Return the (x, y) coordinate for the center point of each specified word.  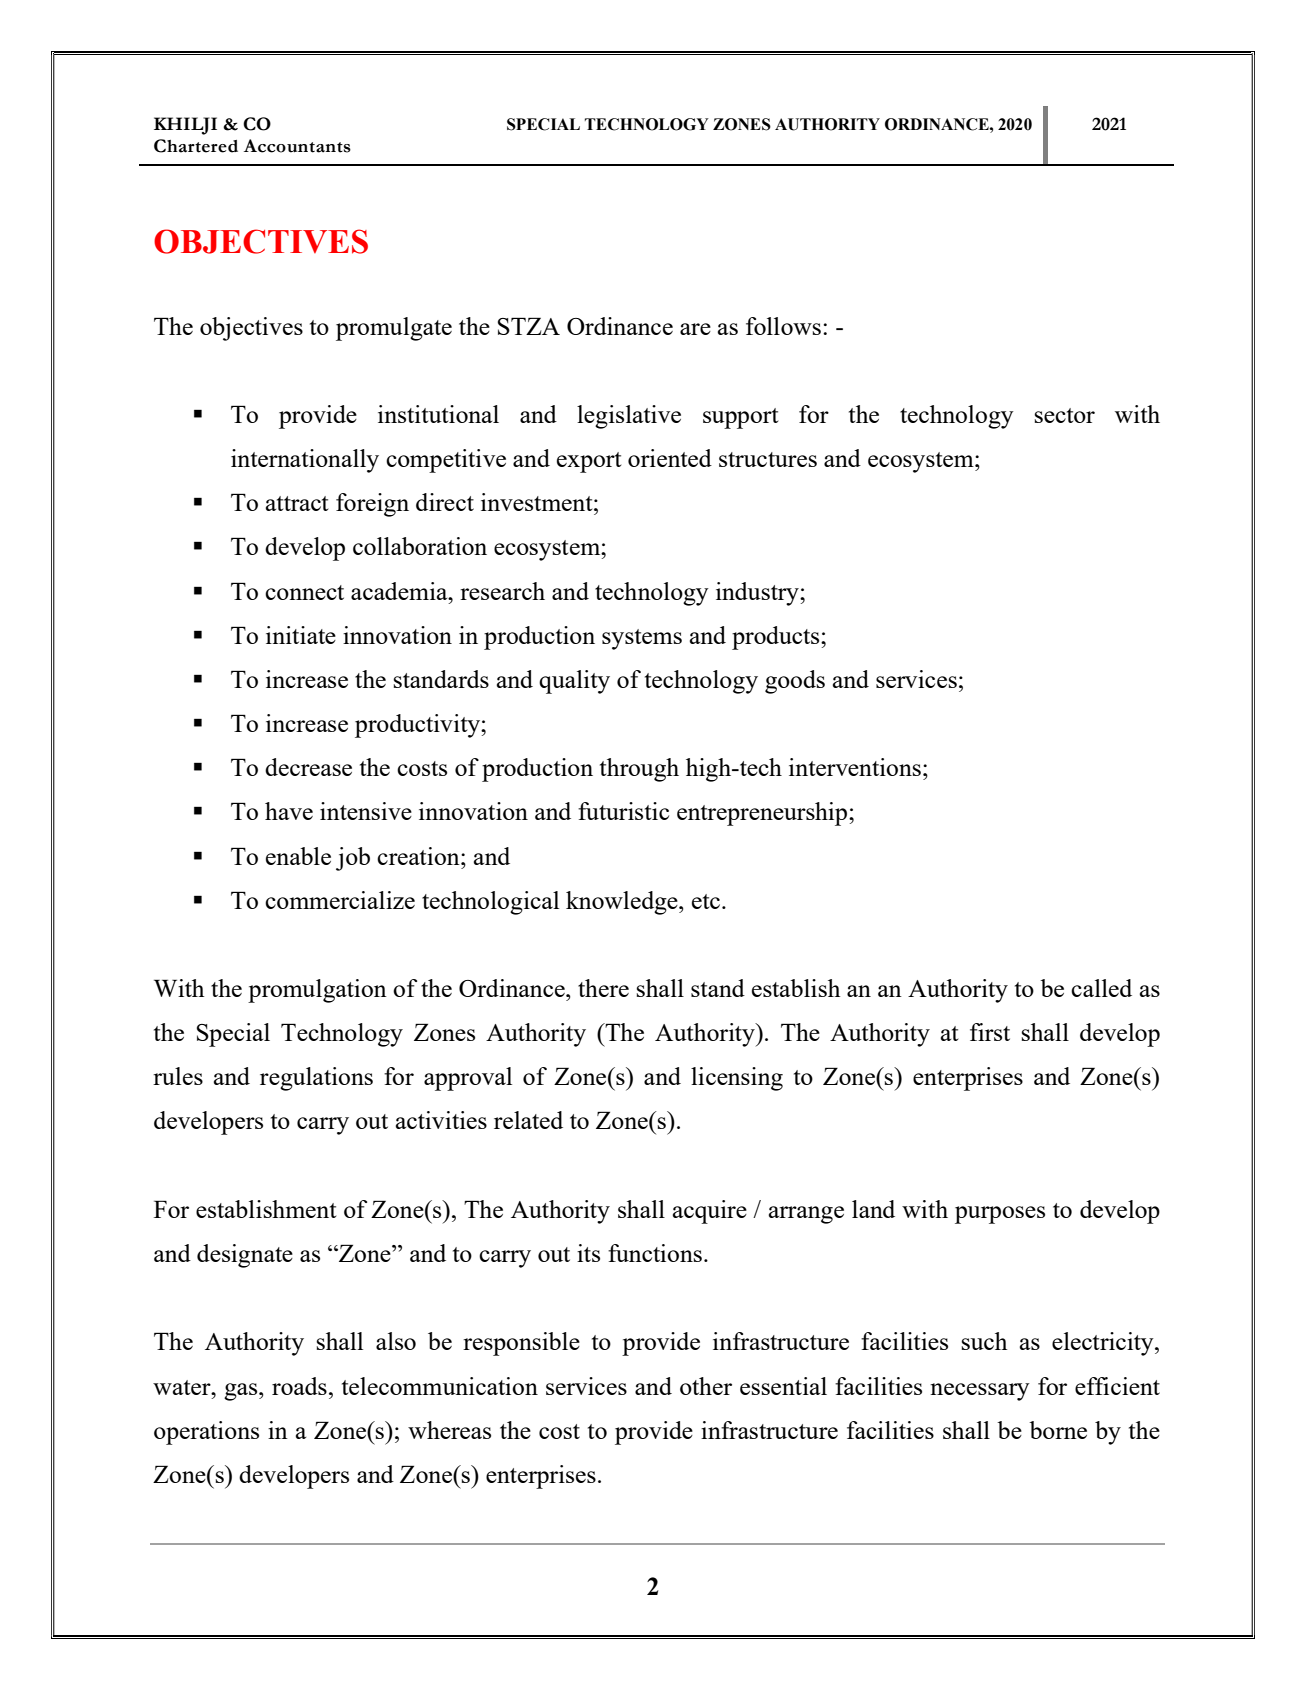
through (639, 770)
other (706, 1386)
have (289, 811)
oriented (670, 458)
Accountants (297, 146)
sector (1065, 415)
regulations (316, 1079)
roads (299, 1386)
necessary (980, 1392)
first (990, 1032)
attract (297, 503)
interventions (855, 767)
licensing (737, 1079)
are (695, 329)
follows (783, 326)
